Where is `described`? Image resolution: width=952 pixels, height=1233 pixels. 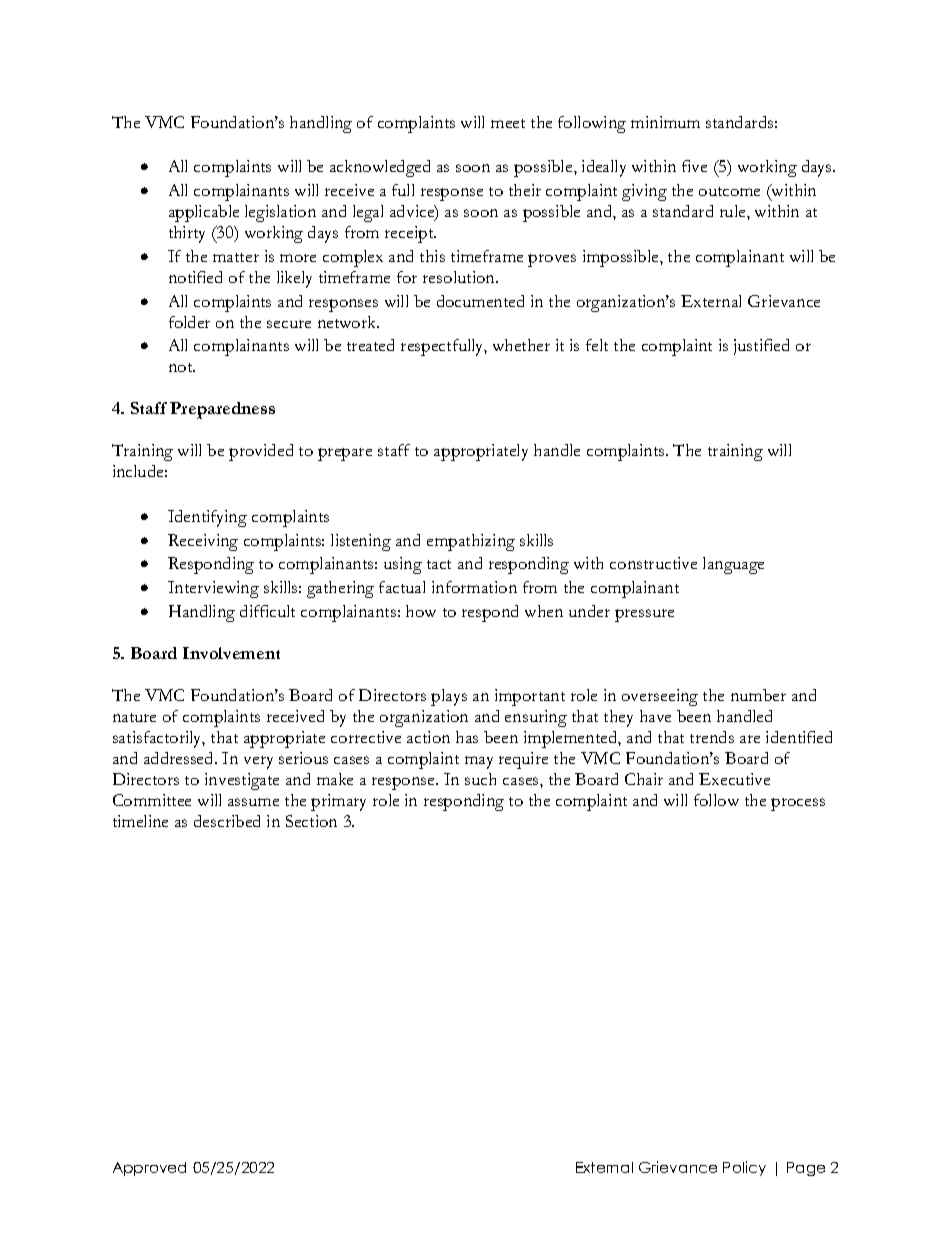 described is located at coordinates (227, 821).
